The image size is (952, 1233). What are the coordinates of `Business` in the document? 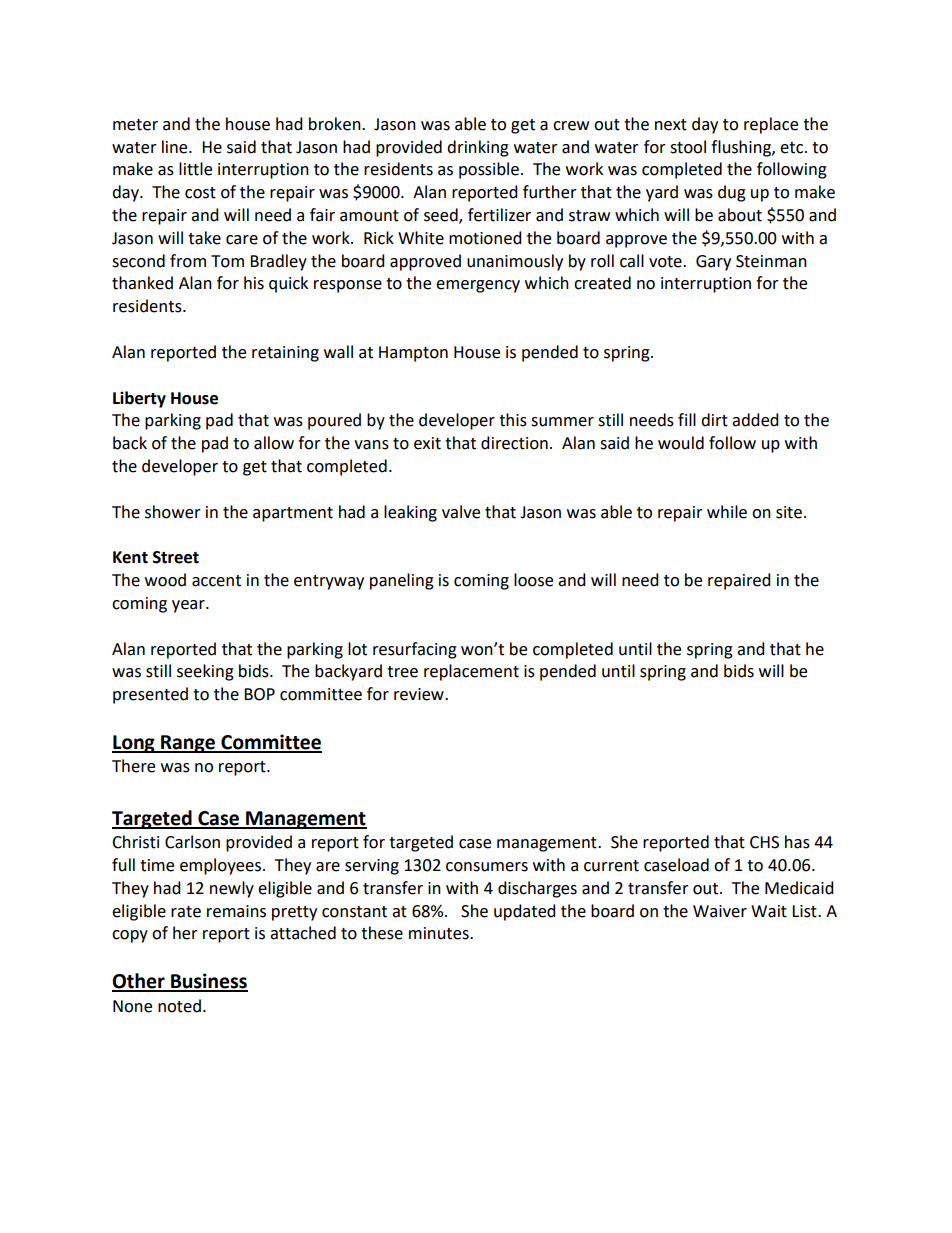 It's located at (208, 982).
